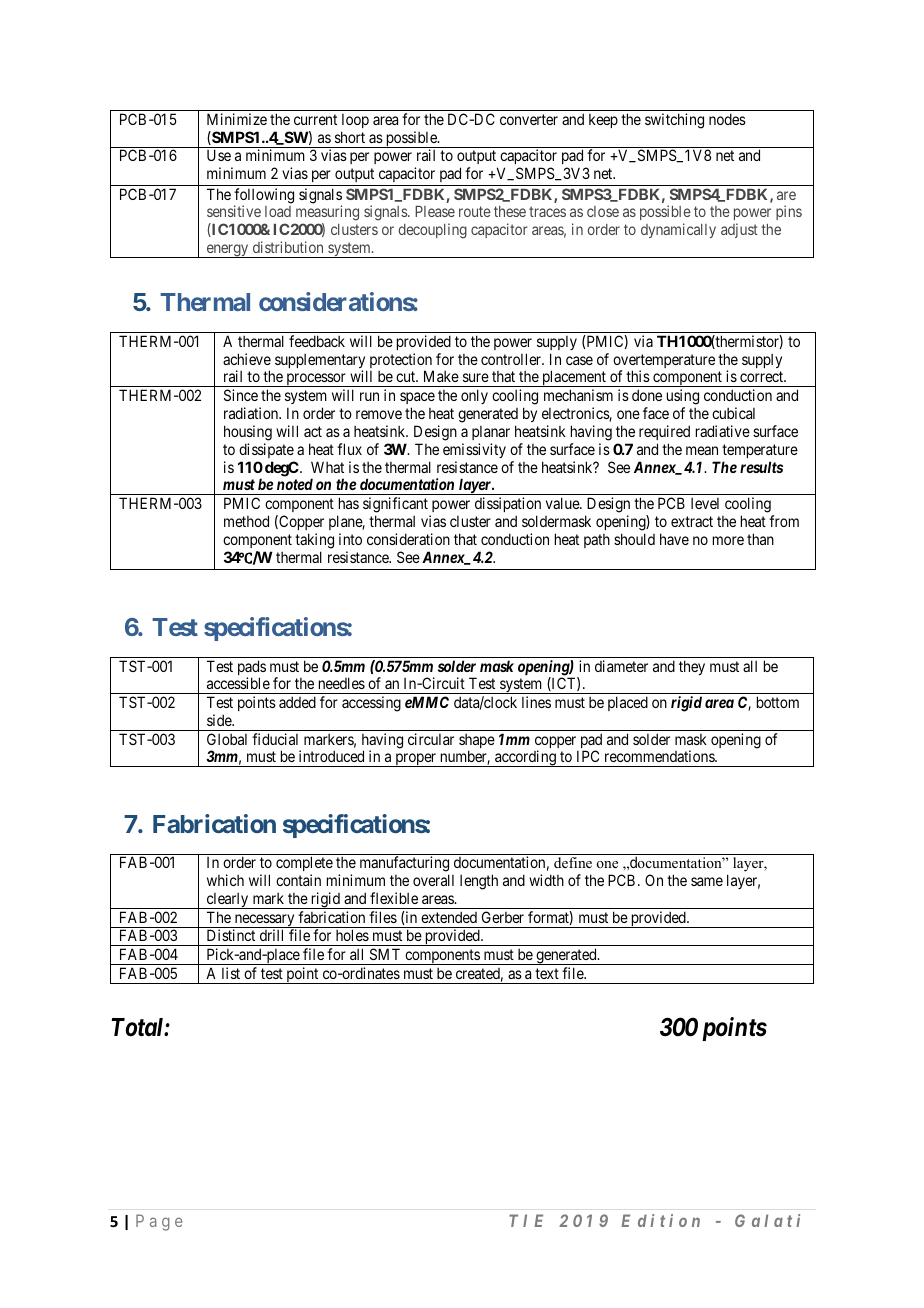 The width and height of the image is (924, 1308). Describe the element at coordinates (275, 739) in the image. I see `fiducial` at that location.
